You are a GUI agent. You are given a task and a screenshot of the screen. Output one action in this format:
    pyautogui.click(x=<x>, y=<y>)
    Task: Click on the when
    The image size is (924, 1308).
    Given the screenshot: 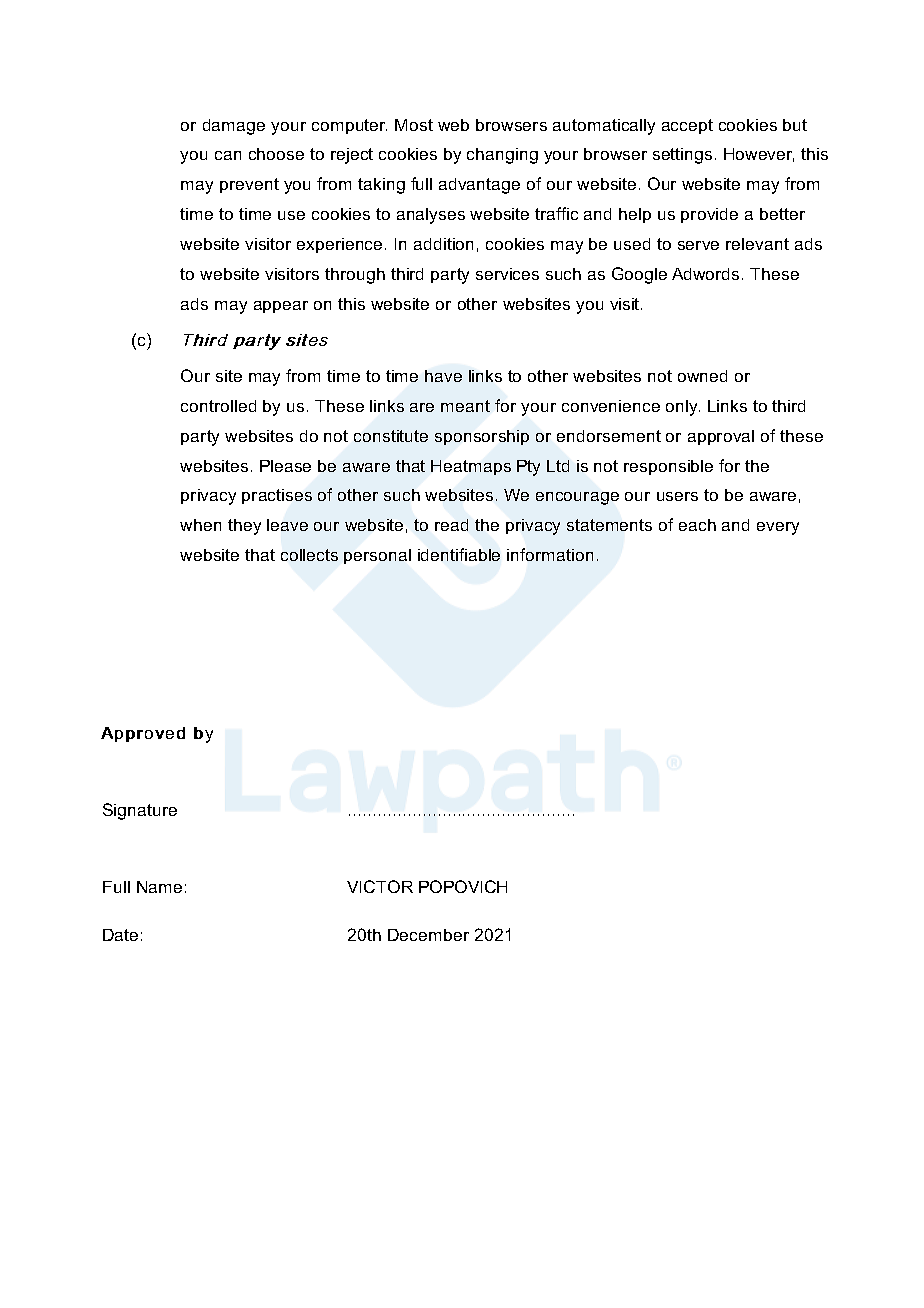 What is the action you would take?
    pyautogui.click(x=200, y=525)
